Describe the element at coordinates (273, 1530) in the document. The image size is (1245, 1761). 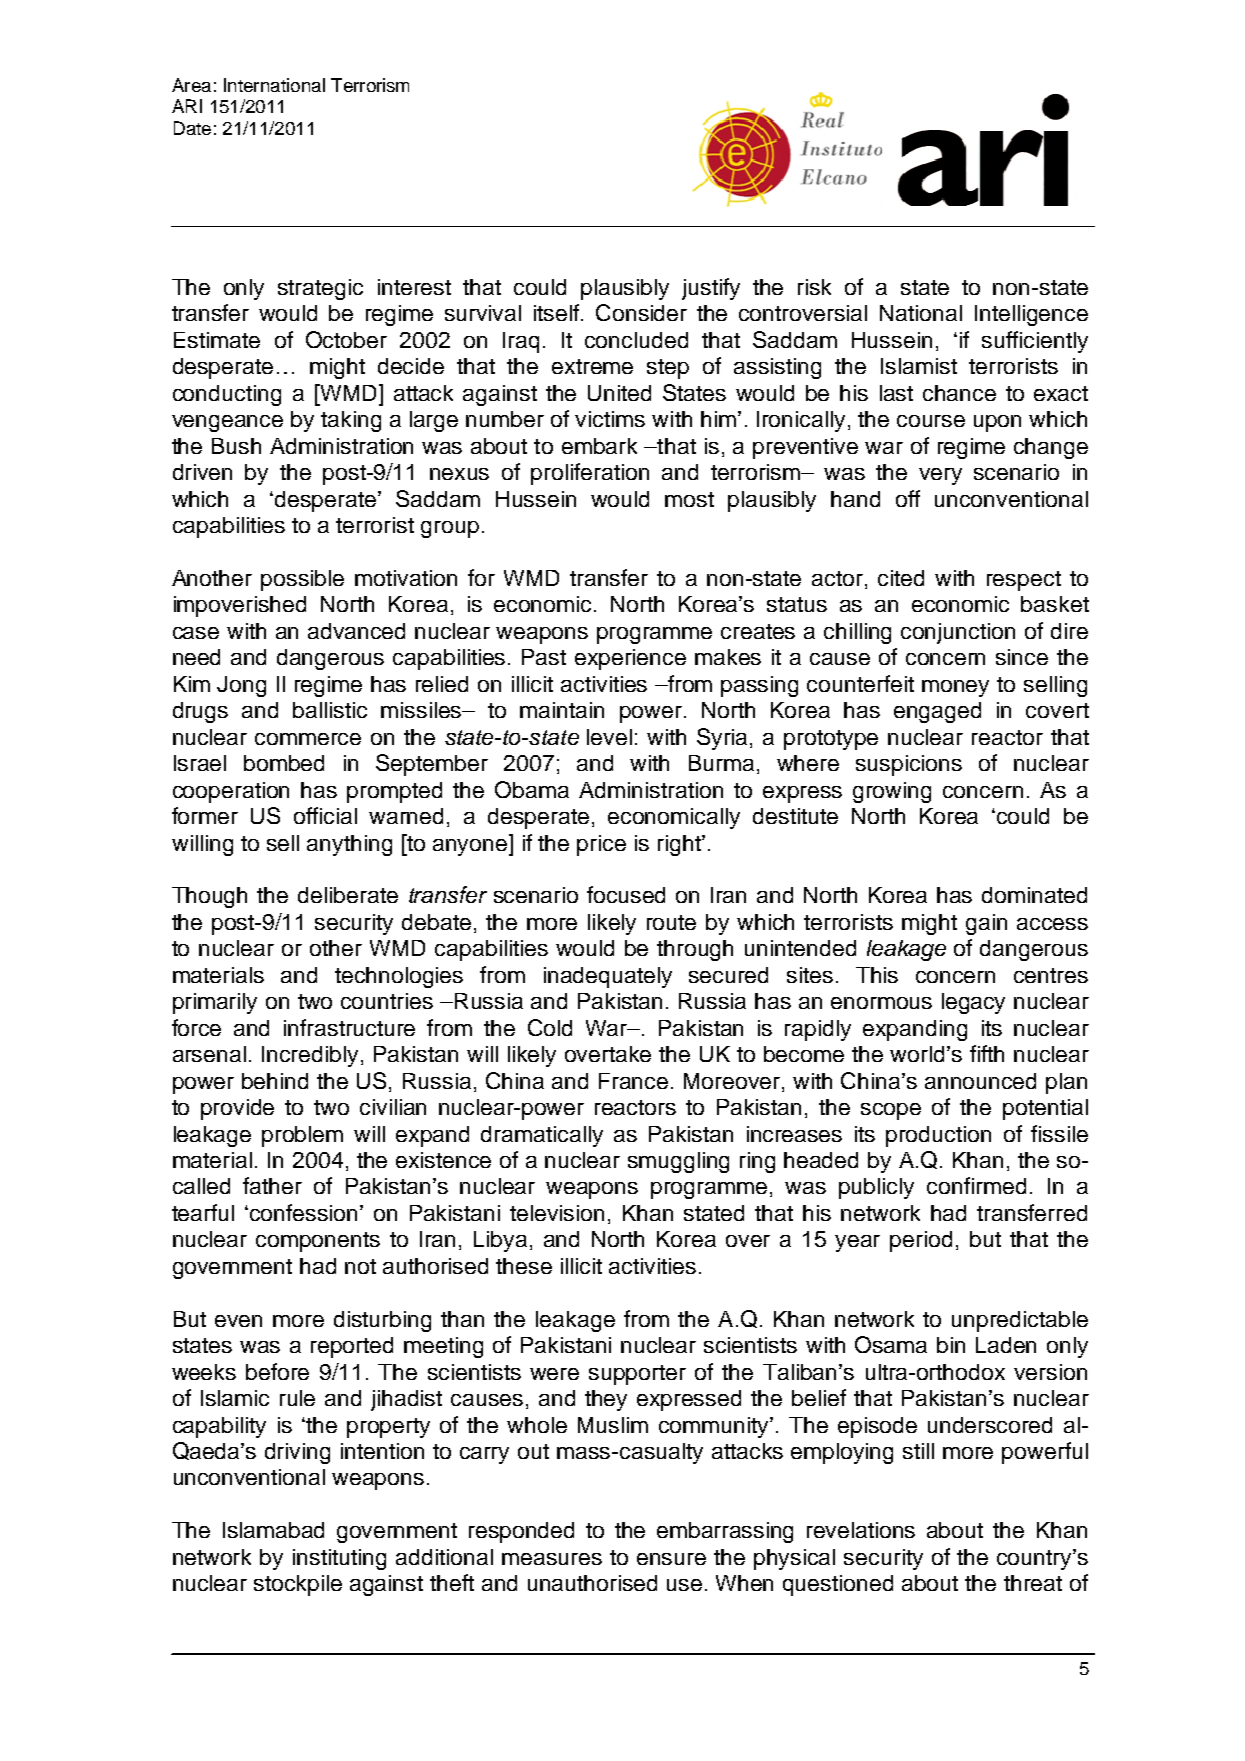
I see `Islamabad` at that location.
